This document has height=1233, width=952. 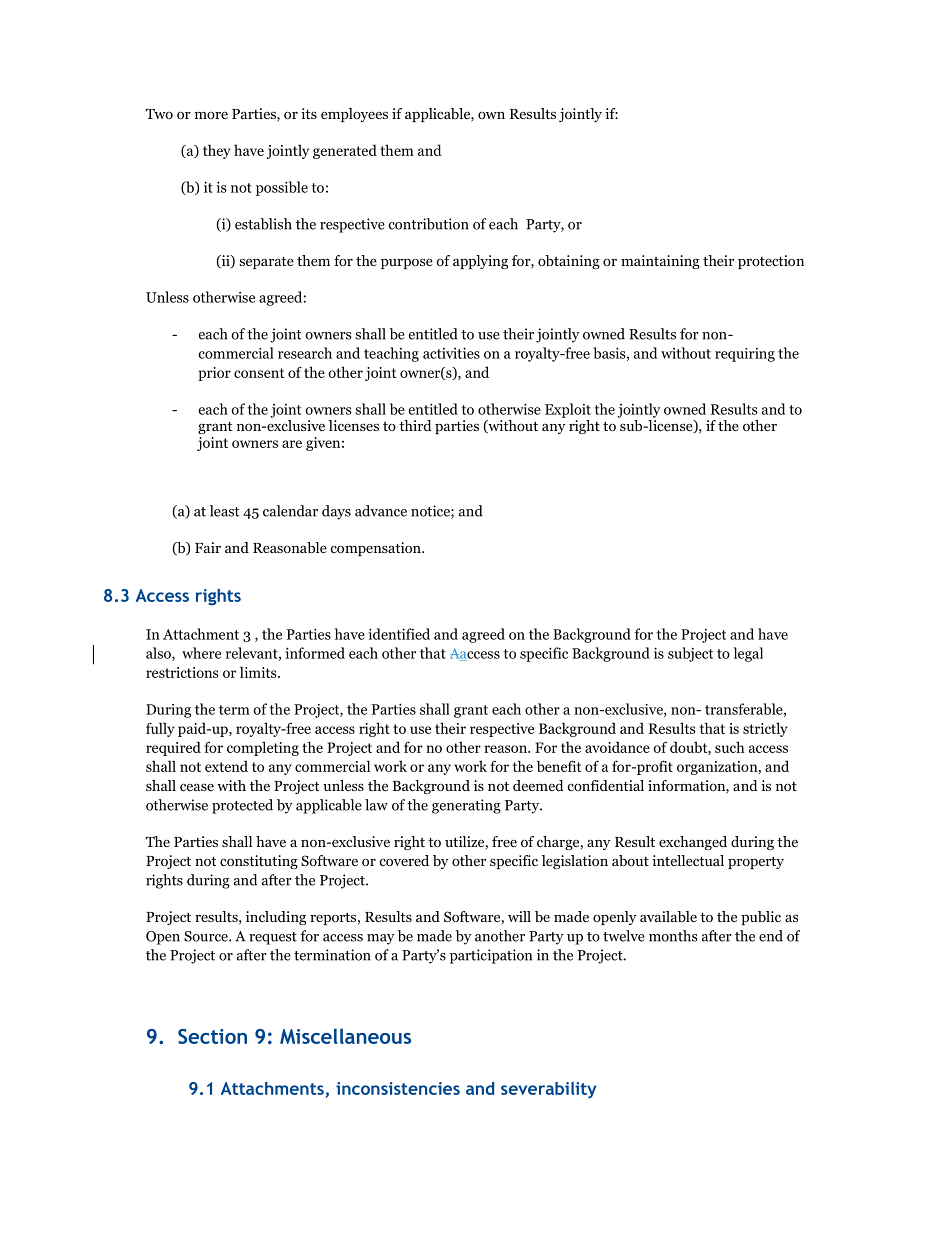 What do you see at coordinates (690, 654) in the document?
I see `subject` at bounding box center [690, 654].
